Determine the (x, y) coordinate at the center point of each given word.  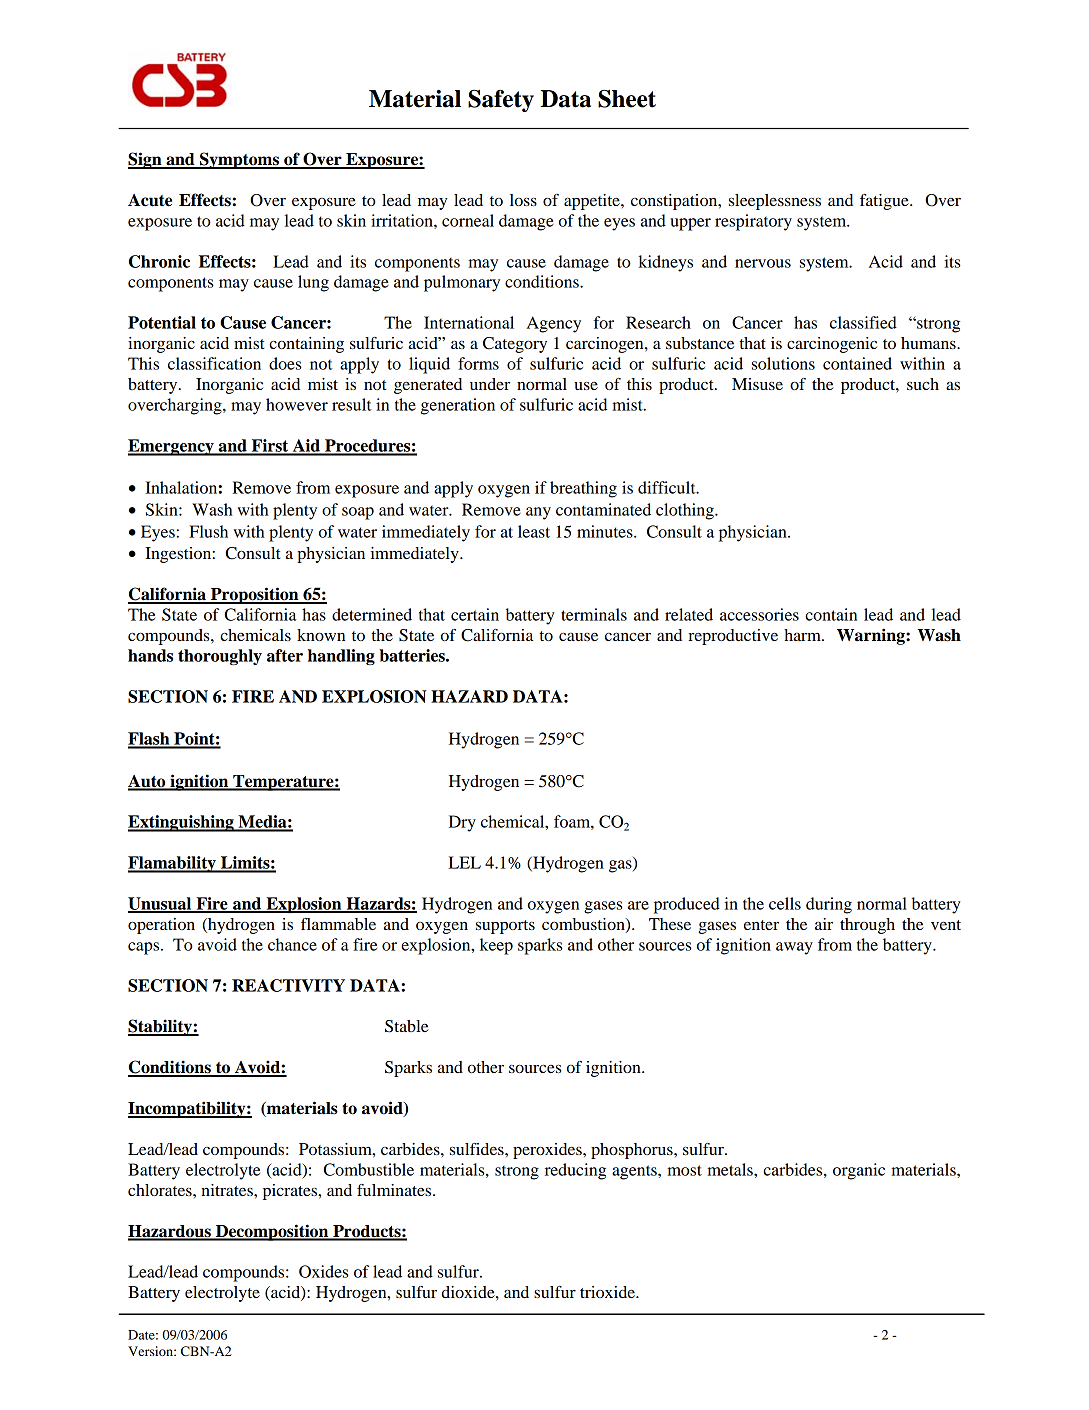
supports (505, 927)
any (538, 513)
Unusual (161, 904)
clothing (686, 511)
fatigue (885, 202)
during (829, 905)
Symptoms (239, 160)
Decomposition (272, 1232)
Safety (501, 100)
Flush (208, 531)
